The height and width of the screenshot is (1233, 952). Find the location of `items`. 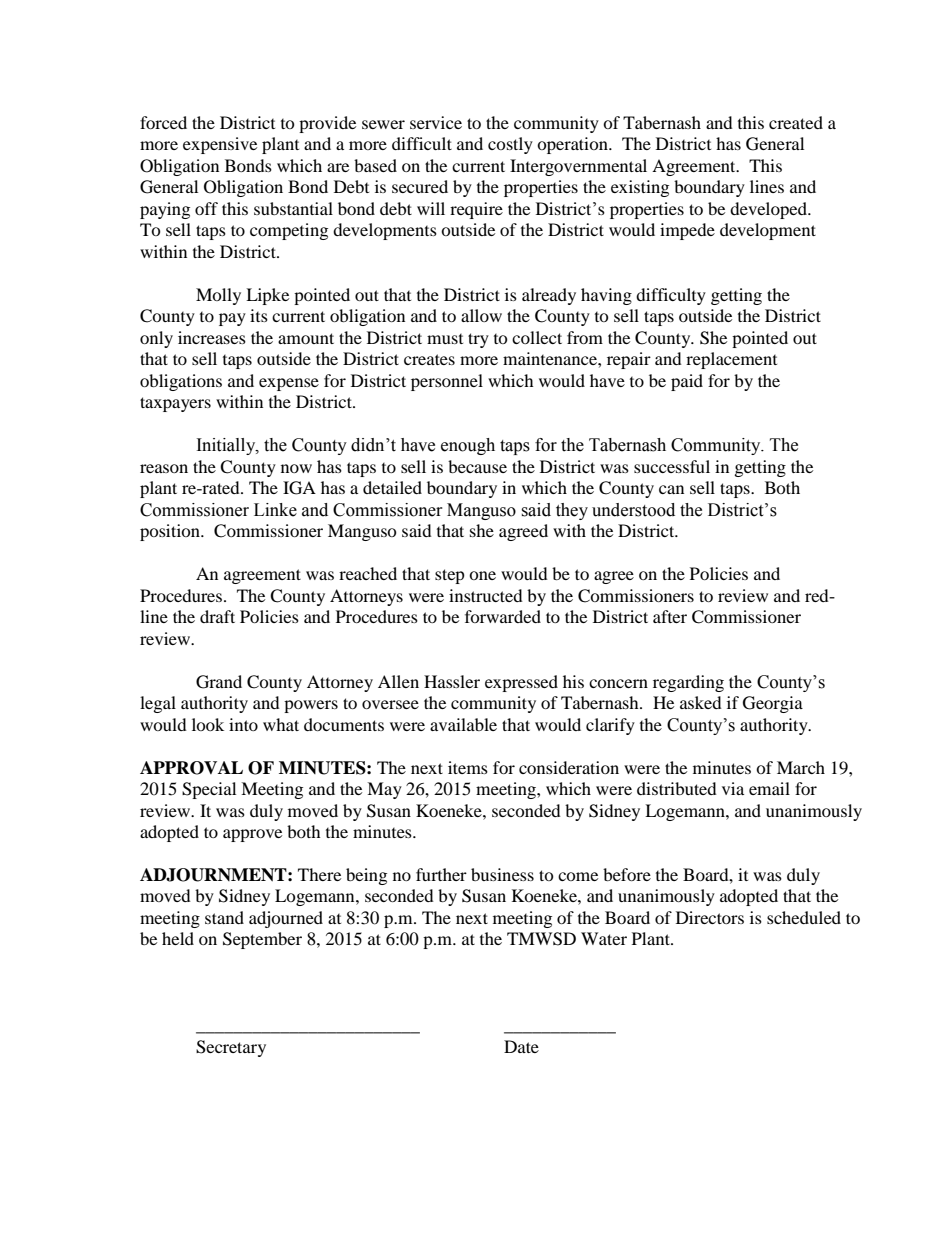

items is located at coordinates (468, 767).
